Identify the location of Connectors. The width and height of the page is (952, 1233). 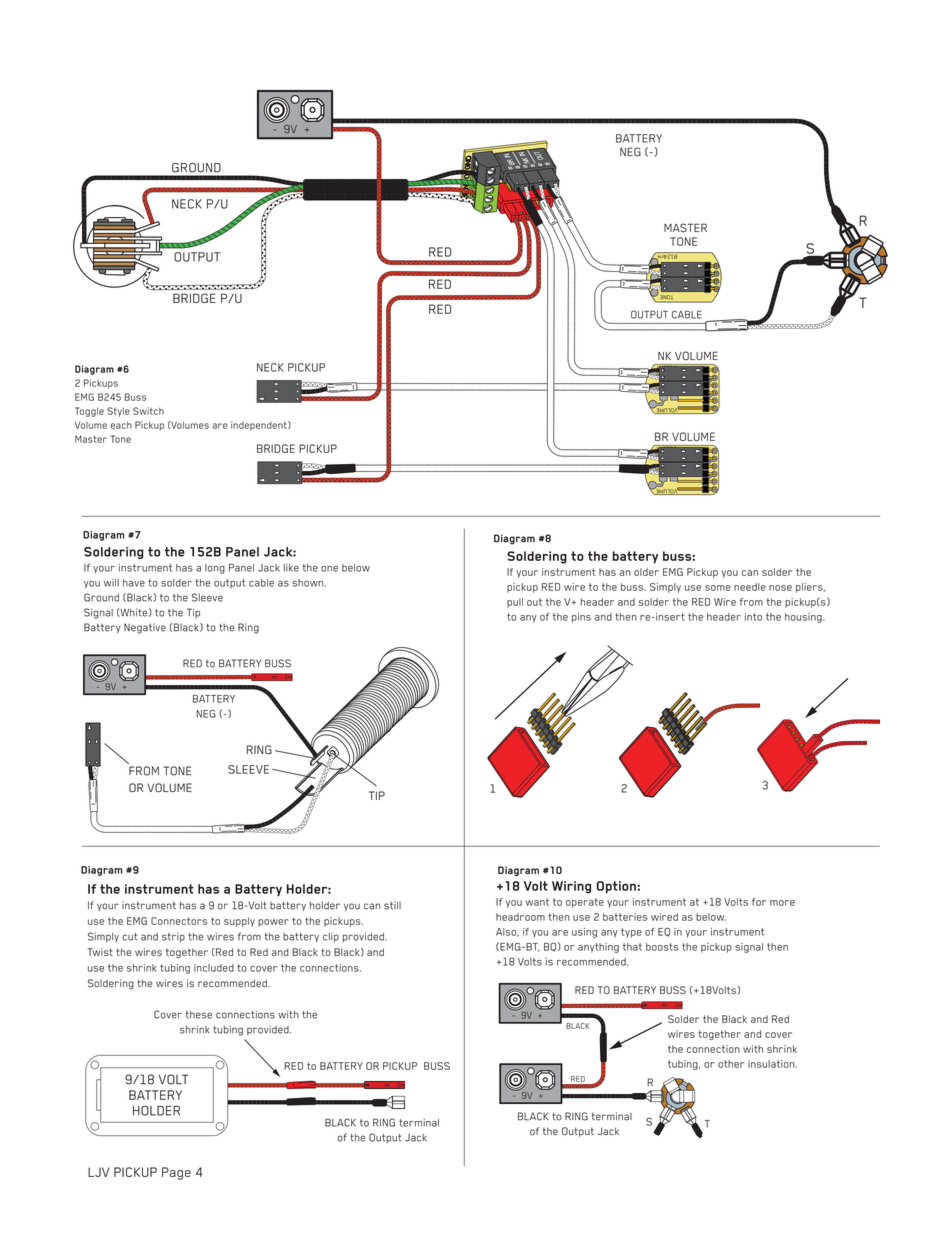
(179, 921).
